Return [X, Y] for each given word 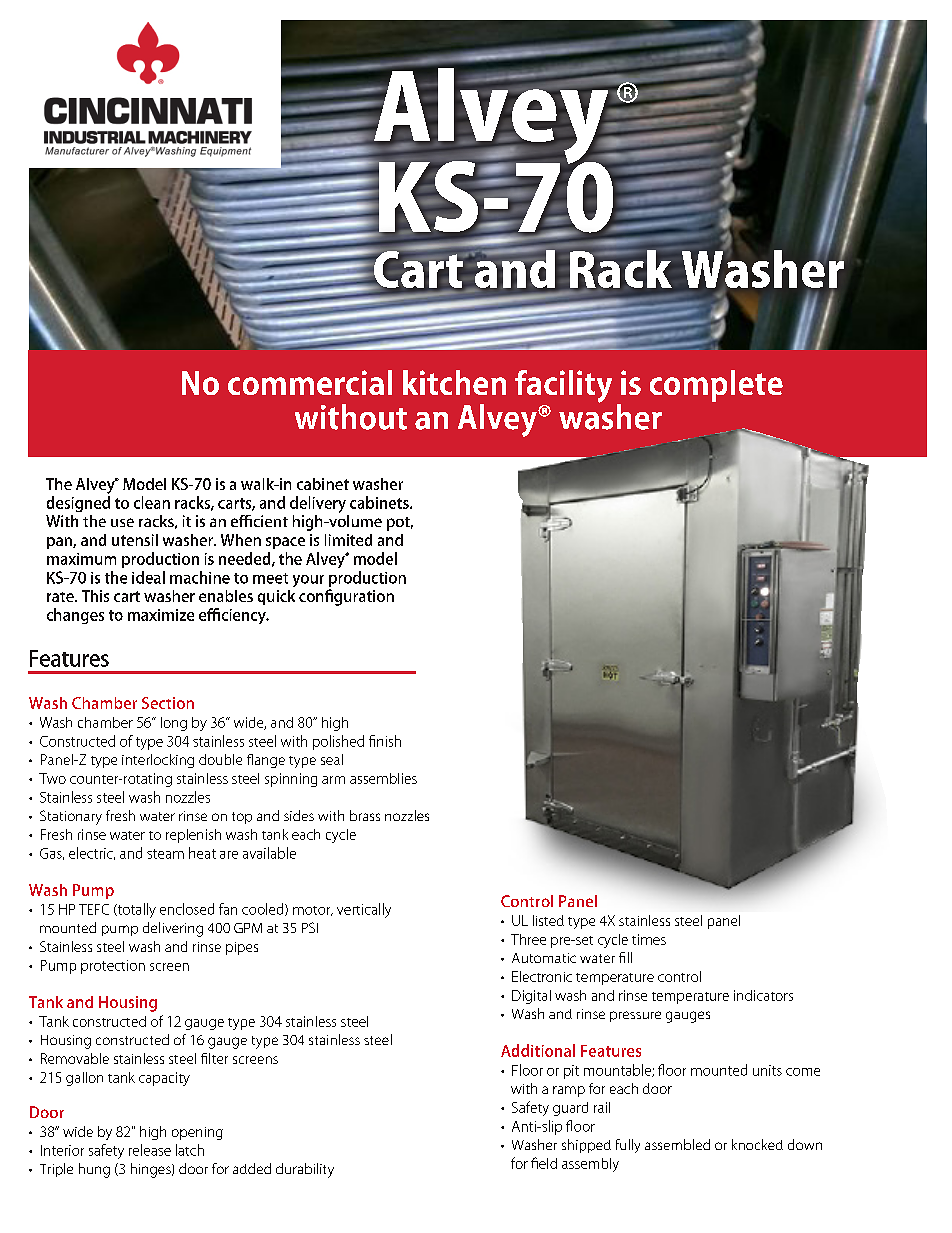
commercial [310, 382]
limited [348, 540]
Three [528, 939]
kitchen [454, 382]
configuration [346, 597]
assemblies [383, 778]
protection [113, 967]
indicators [763, 995]
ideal [148, 577]
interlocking [158, 761]
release [150, 1150]
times [649, 939]
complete [716, 386]
